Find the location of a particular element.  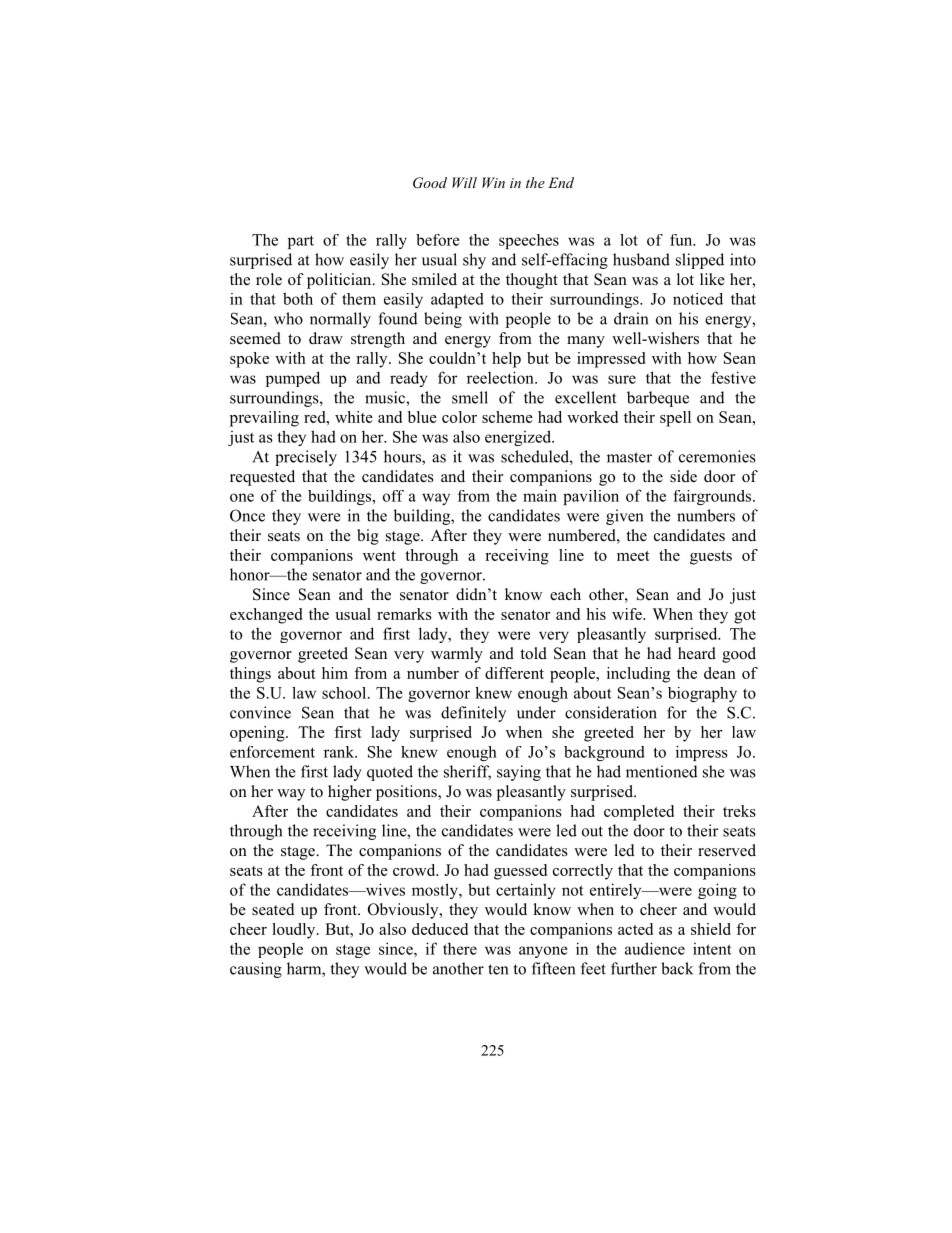

pumped is located at coordinates (293, 379).
